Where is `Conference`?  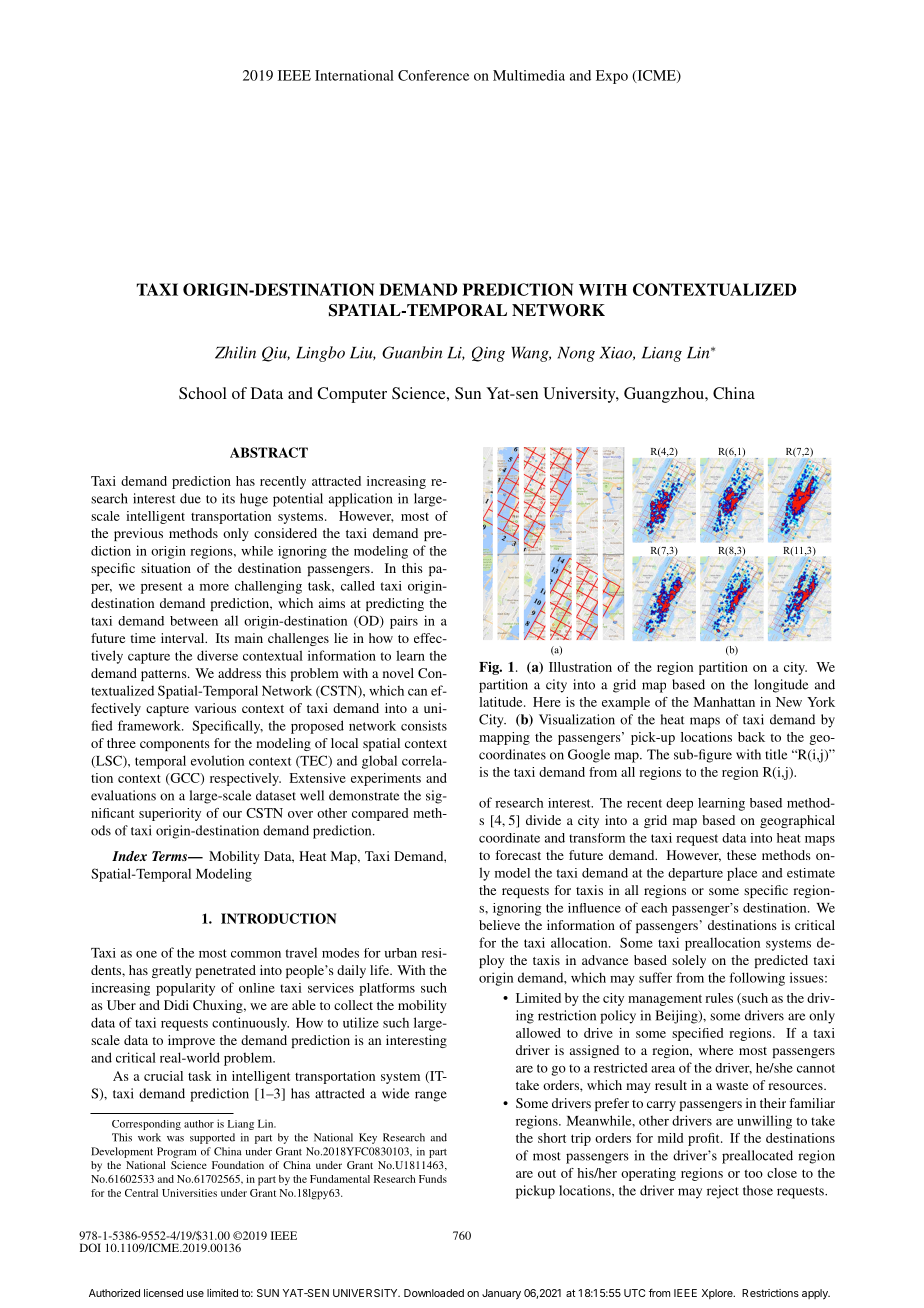 Conference is located at coordinates (433, 75).
